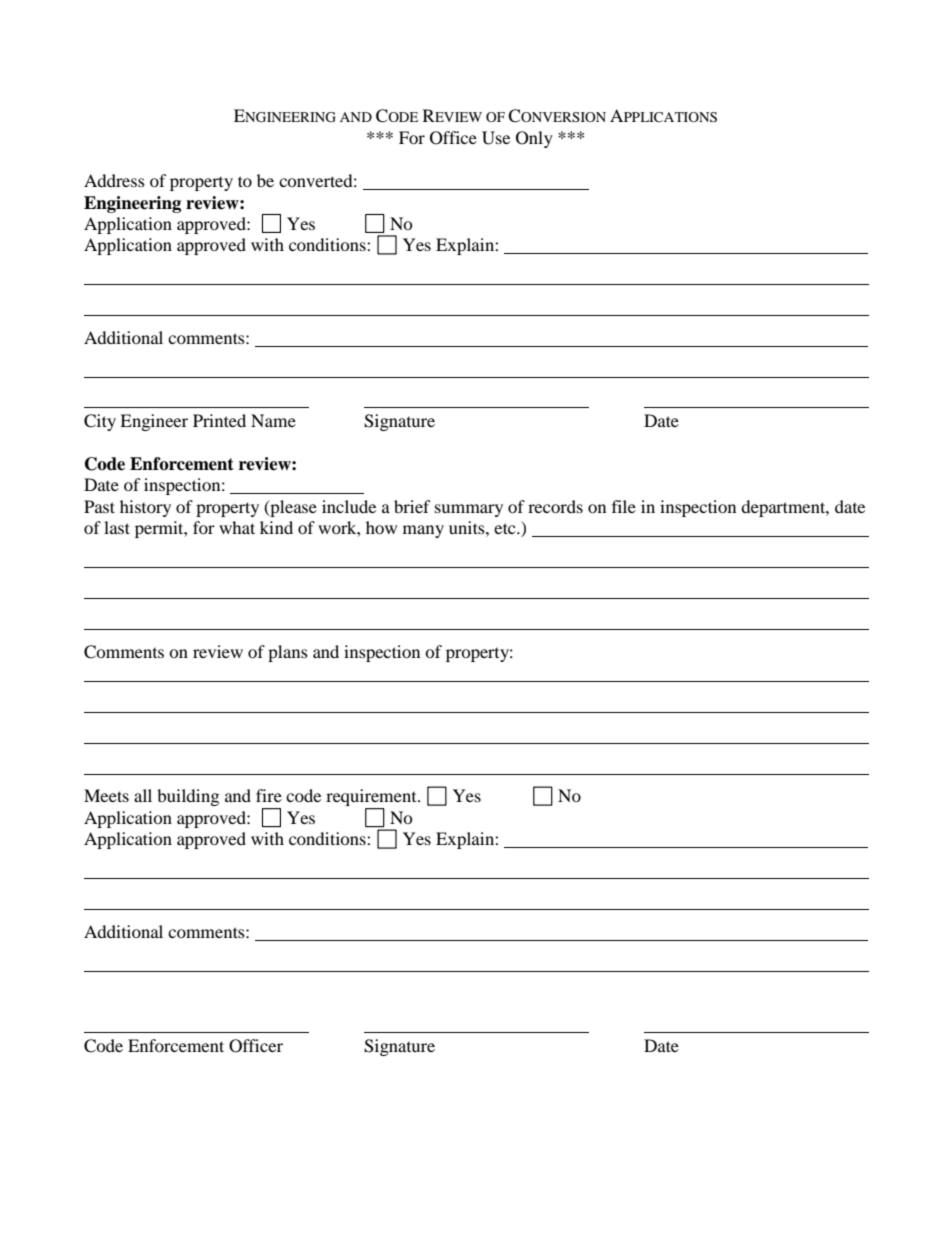  What do you see at coordinates (269, 795) in the page?
I see `fire` at bounding box center [269, 795].
